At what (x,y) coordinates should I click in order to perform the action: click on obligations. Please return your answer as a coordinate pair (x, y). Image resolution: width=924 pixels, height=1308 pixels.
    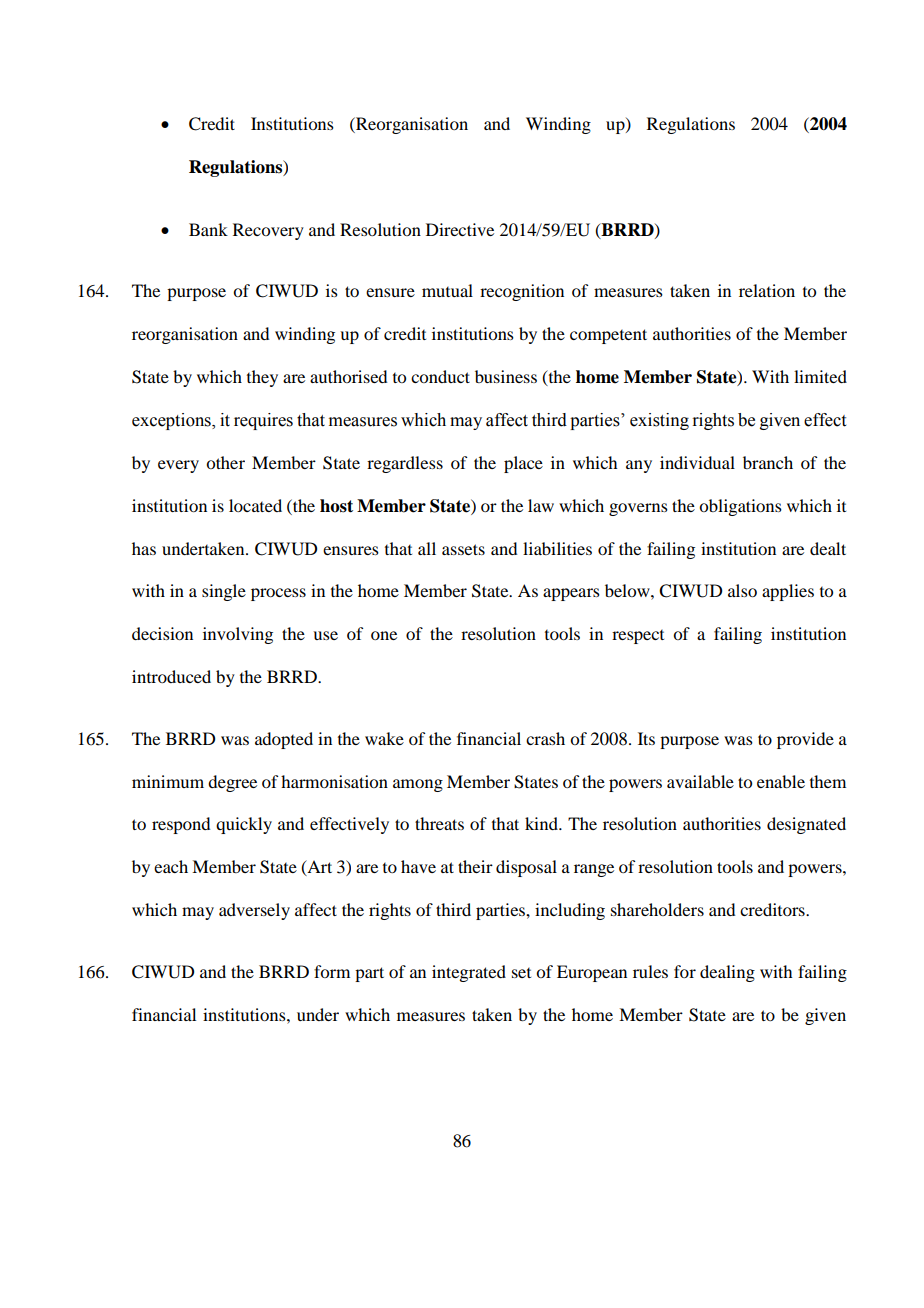
    Looking at the image, I should click on (740, 507).
